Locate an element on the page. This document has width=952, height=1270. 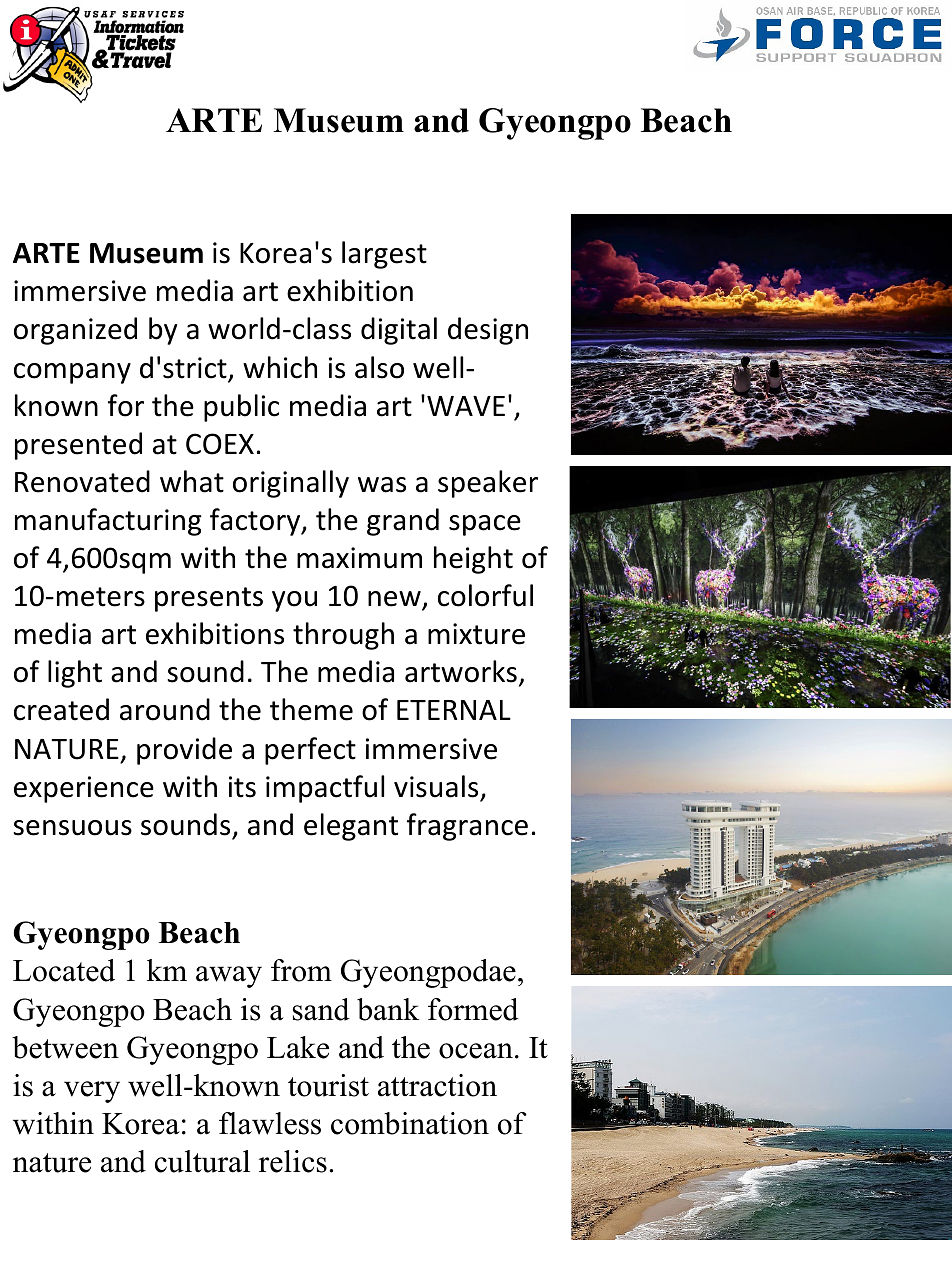
ETERNAL is located at coordinates (454, 710).
